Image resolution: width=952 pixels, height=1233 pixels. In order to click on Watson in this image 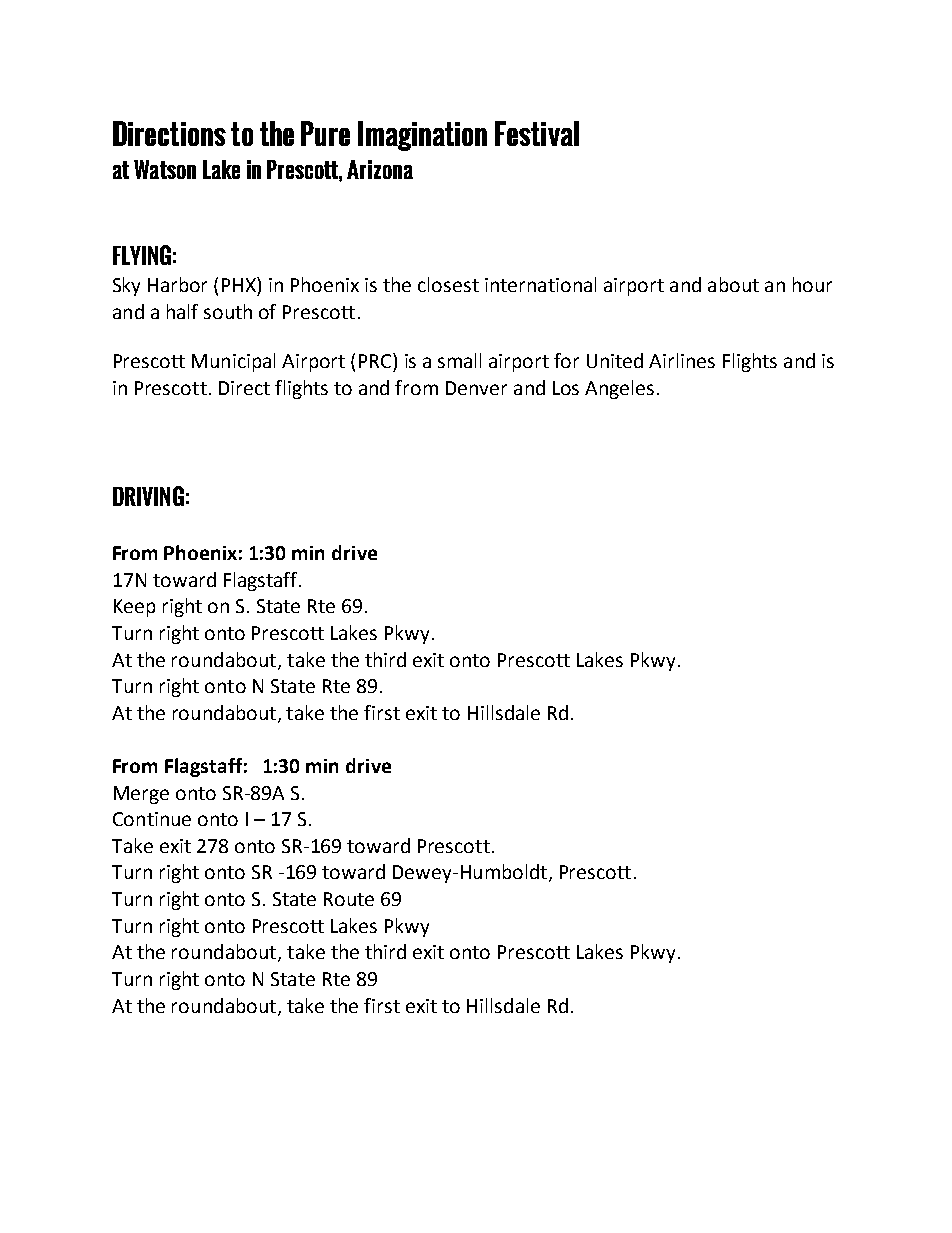, I will do `click(165, 169)`.
